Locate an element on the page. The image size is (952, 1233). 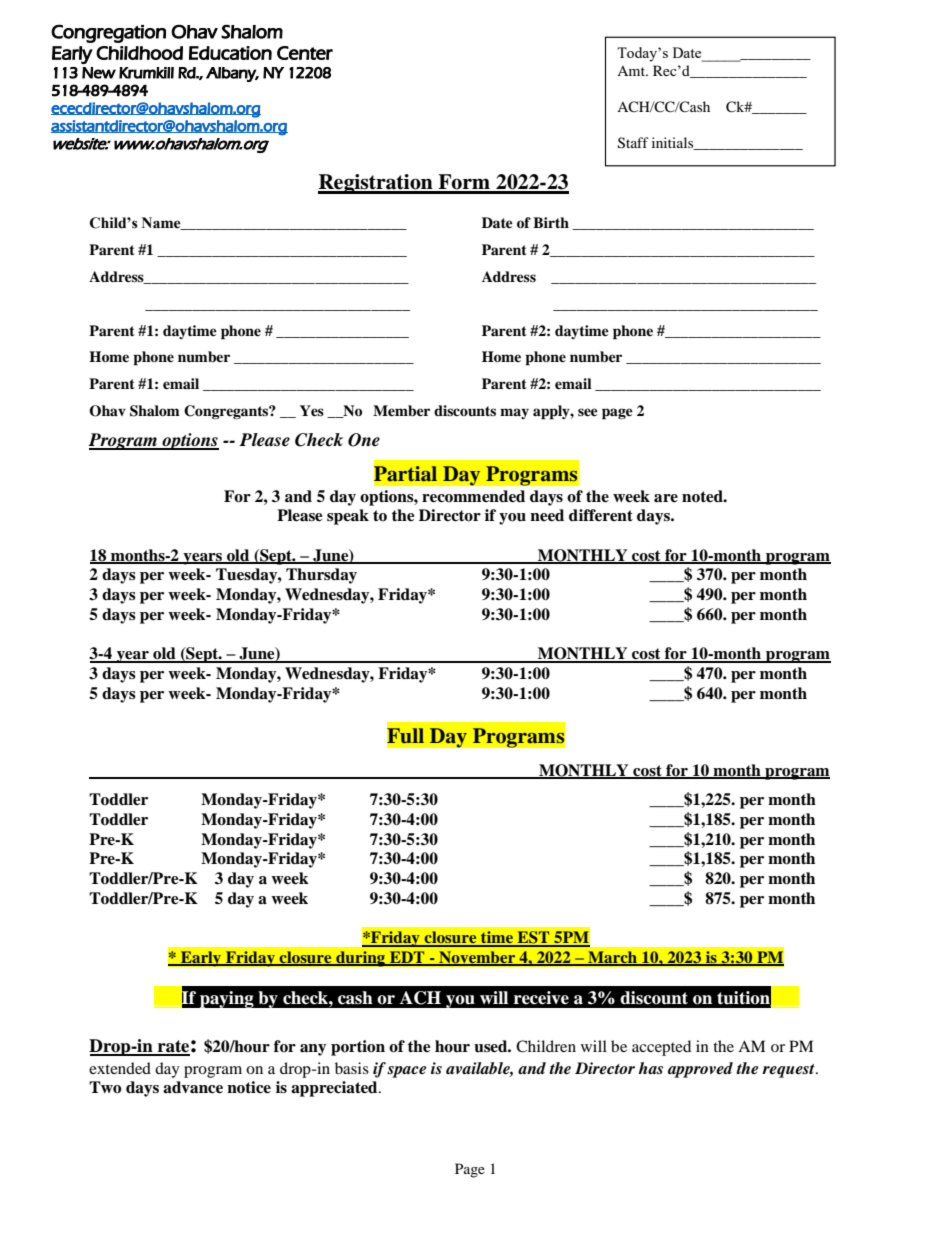
different is located at coordinates (601, 515).
